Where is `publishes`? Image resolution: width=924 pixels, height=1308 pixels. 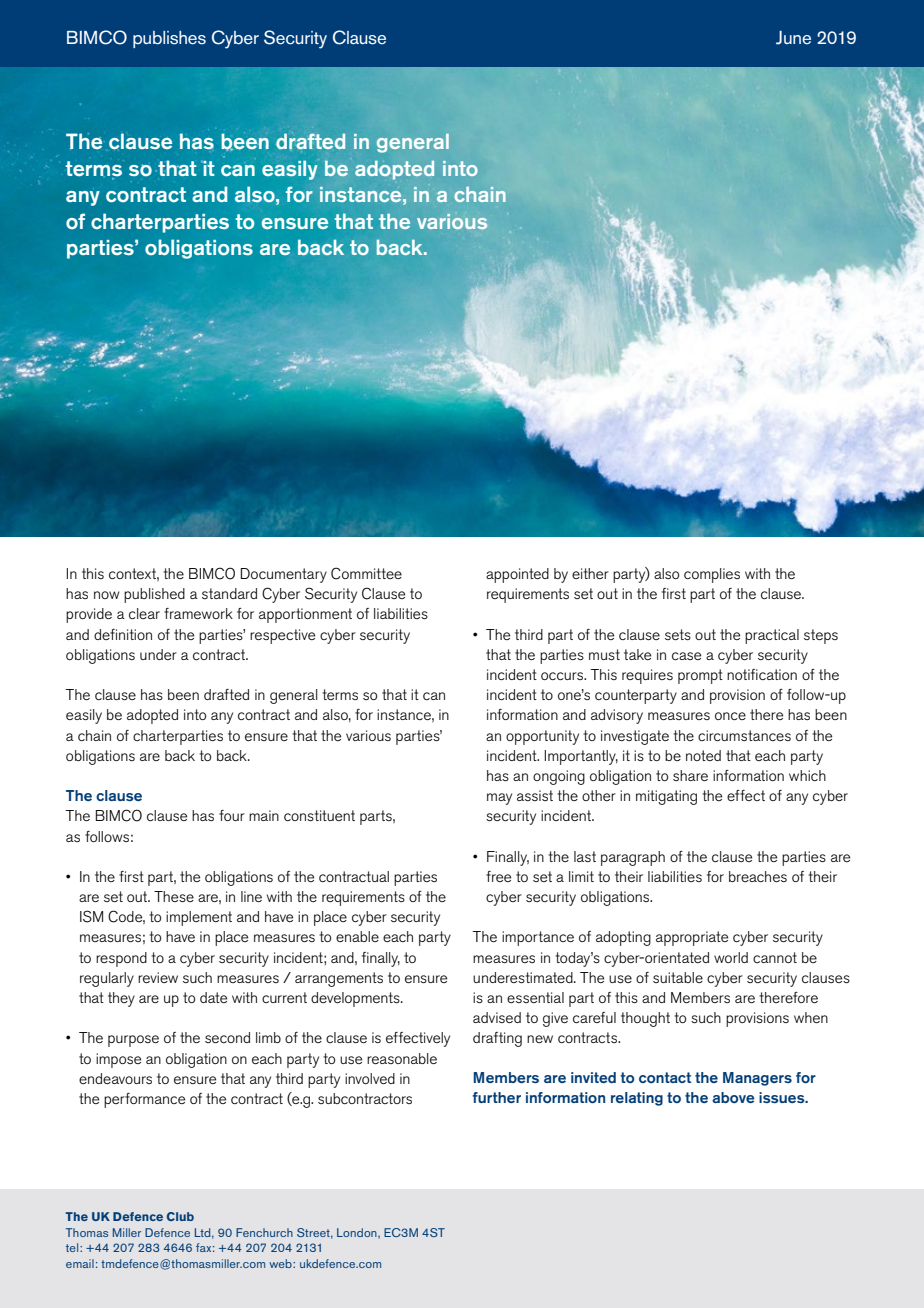
publishes is located at coordinates (169, 39).
